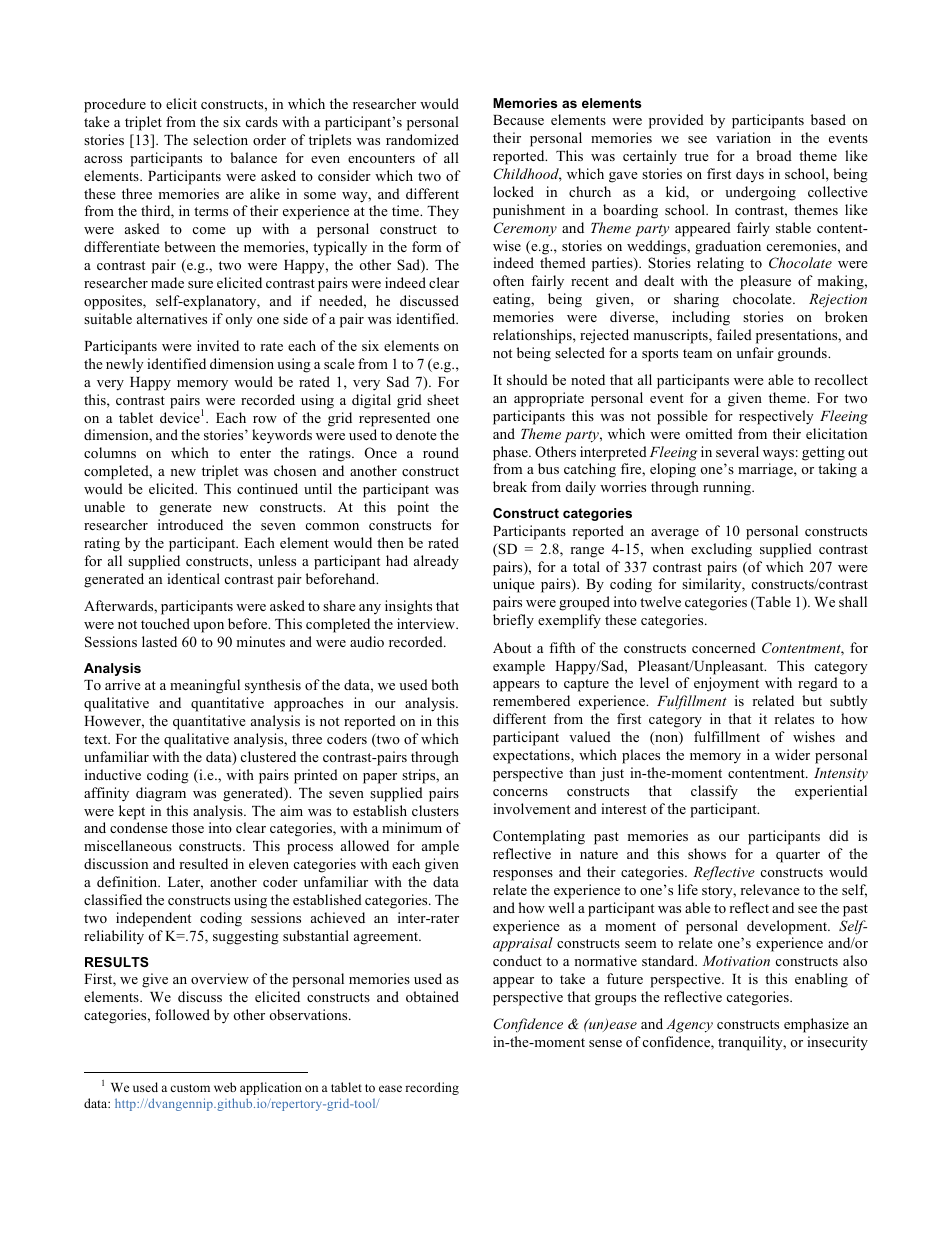  Describe the element at coordinates (255, 453) in the document. I see `enter` at that location.
